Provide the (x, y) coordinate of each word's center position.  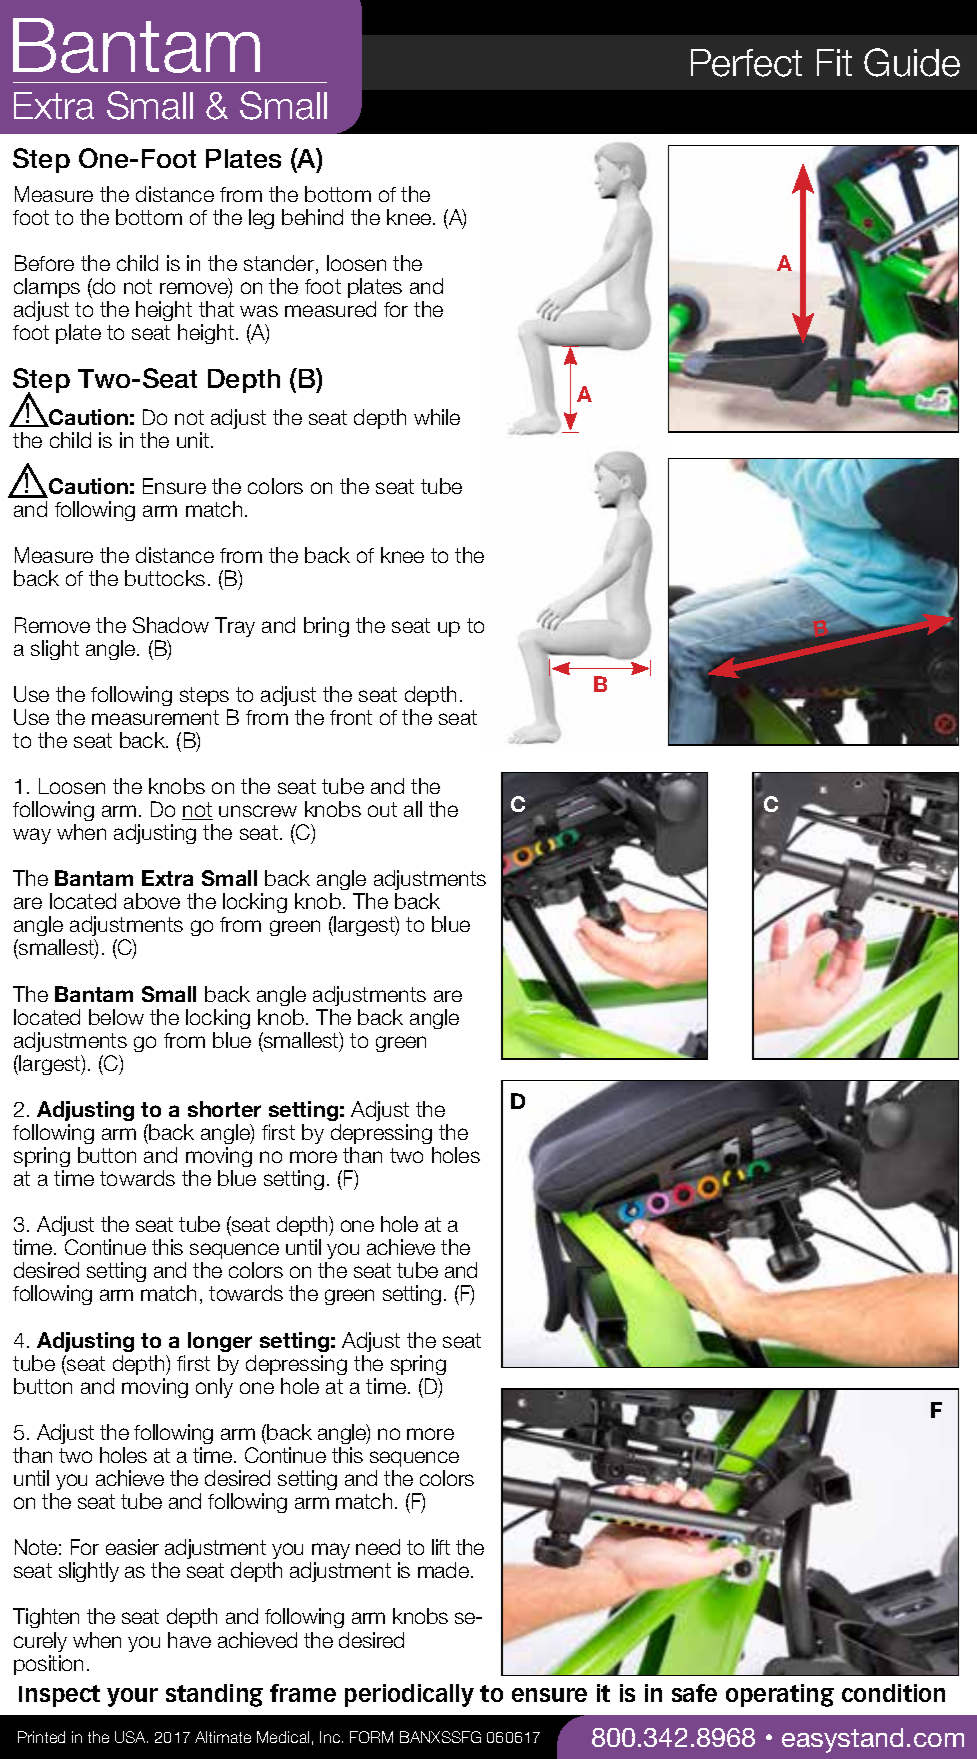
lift (441, 1547)
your (132, 1697)
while (437, 417)
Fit (834, 62)
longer (220, 1342)
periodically (409, 1695)
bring (326, 627)
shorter (224, 1109)
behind (312, 217)
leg (261, 219)
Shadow (171, 625)
